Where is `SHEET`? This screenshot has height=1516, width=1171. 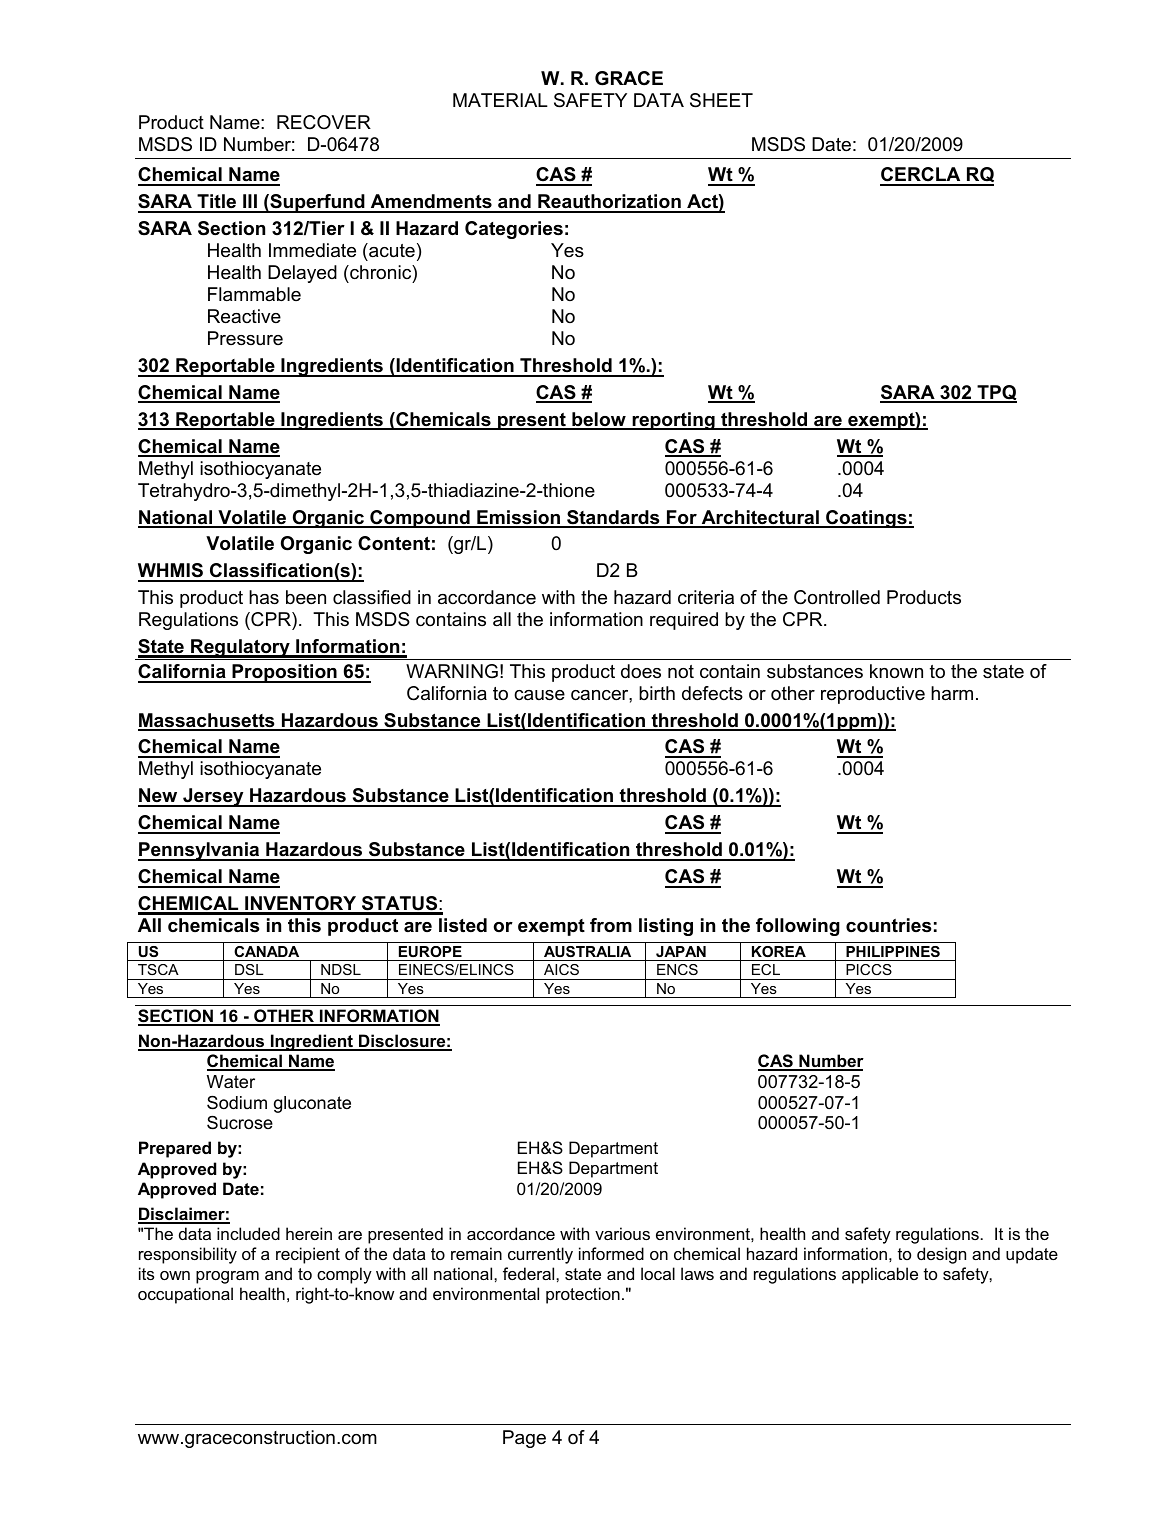 SHEET is located at coordinates (721, 100).
